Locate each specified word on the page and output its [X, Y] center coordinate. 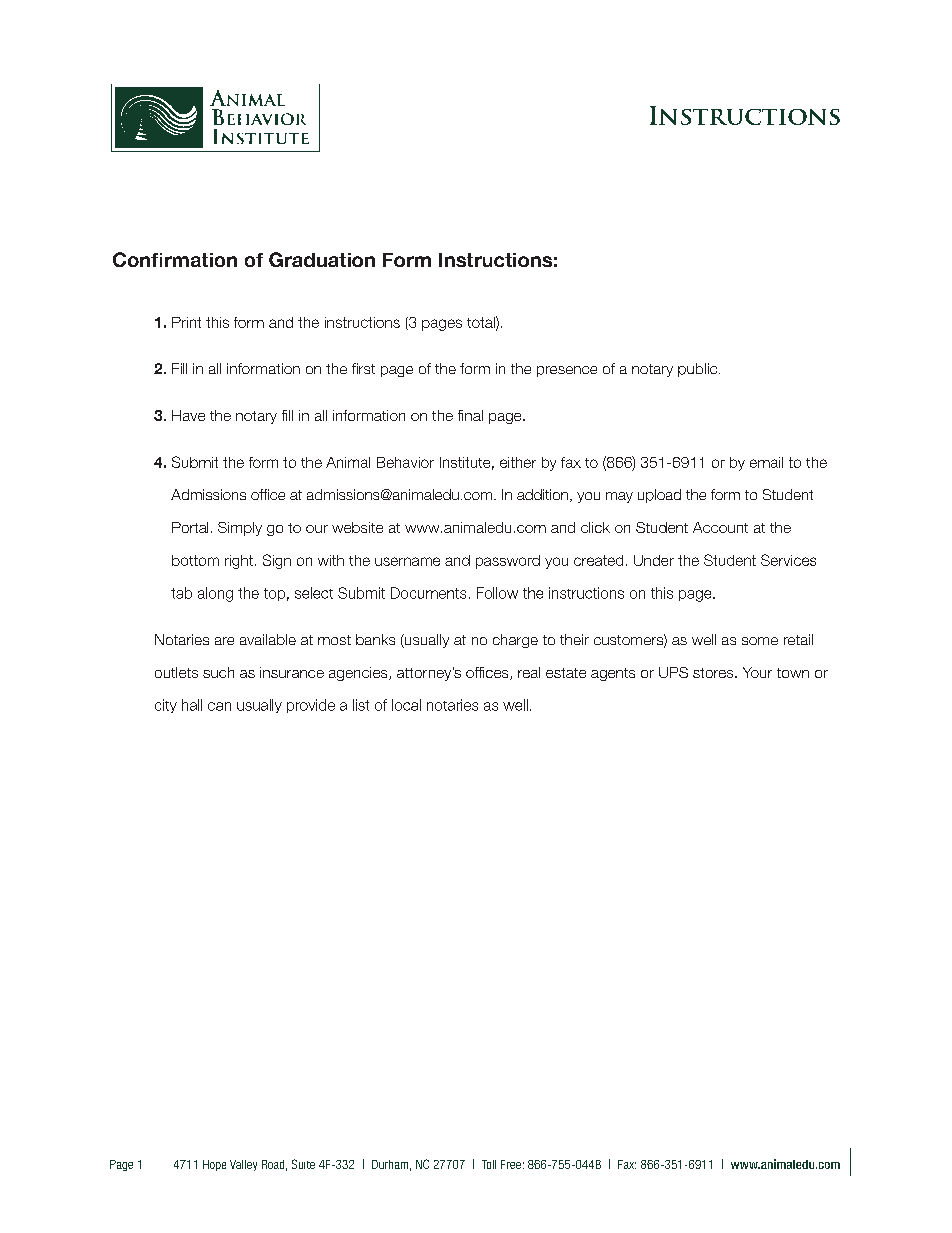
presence [567, 371]
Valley [243, 1165]
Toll [489, 1164]
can [219, 706]
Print [186, 322]
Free [511, 1164]
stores [714, 673]
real [529, 672]
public [699, 370]
